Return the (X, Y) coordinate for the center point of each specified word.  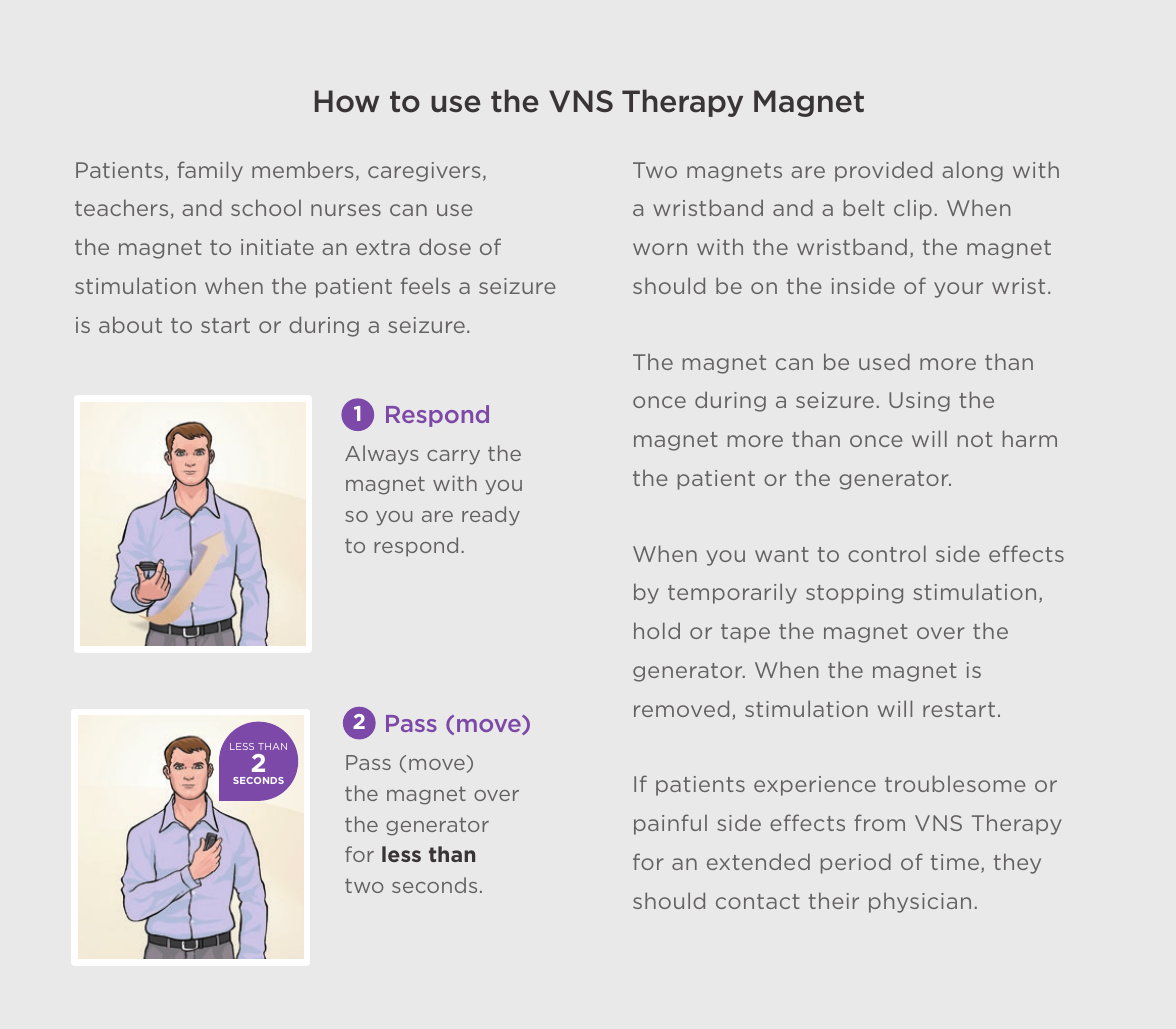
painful (670, 824)
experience (815, 786)
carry (453, 457)
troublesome (955, 783)
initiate (277, 247)
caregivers (424, 172)
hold (657, 630)
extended (758, 861)
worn (660, 249)
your (958, 290)
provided (883, 171)
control (887, 553)
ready (491, 516)
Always (382, 455)
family (210, 171)
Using (919, 402)
